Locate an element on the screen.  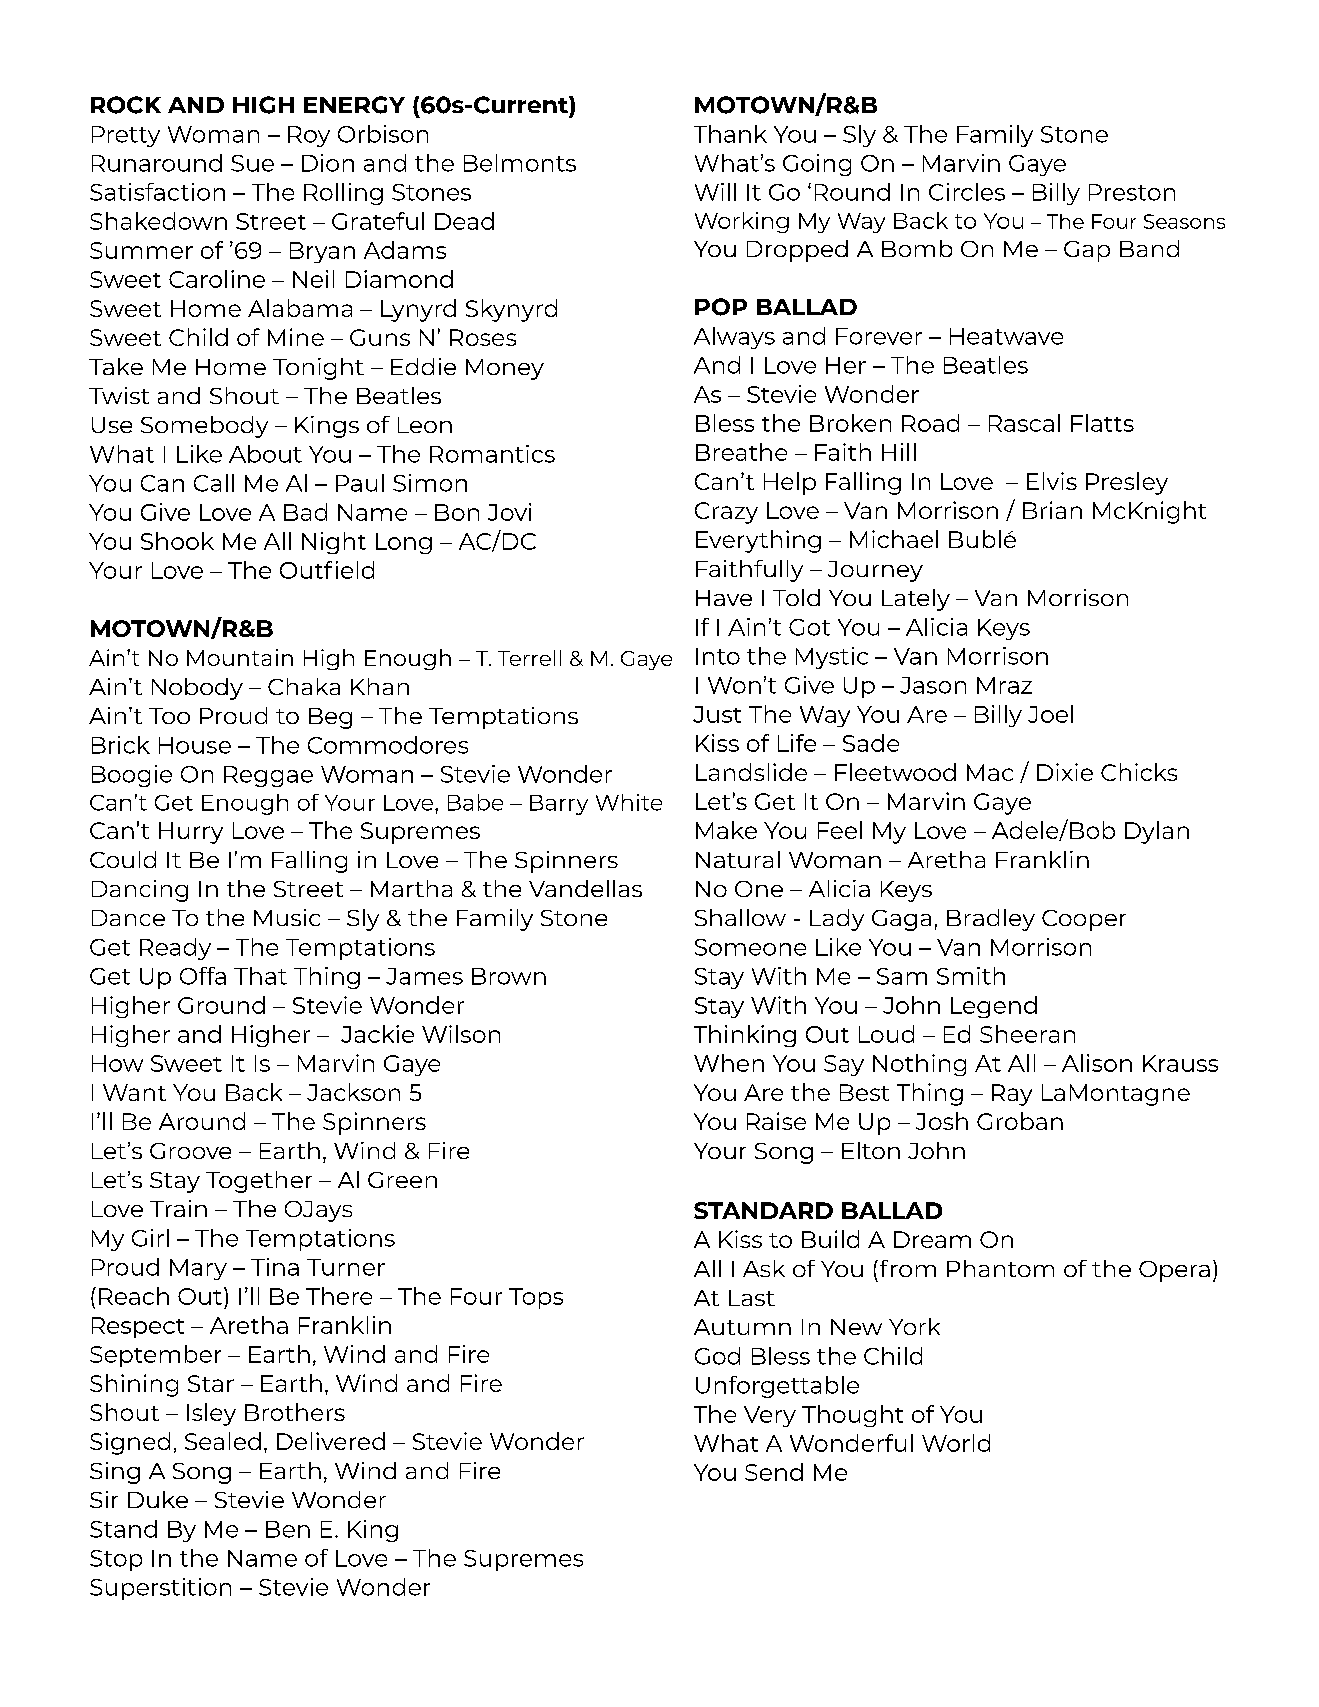
White is located at coordinates (629, 802).
